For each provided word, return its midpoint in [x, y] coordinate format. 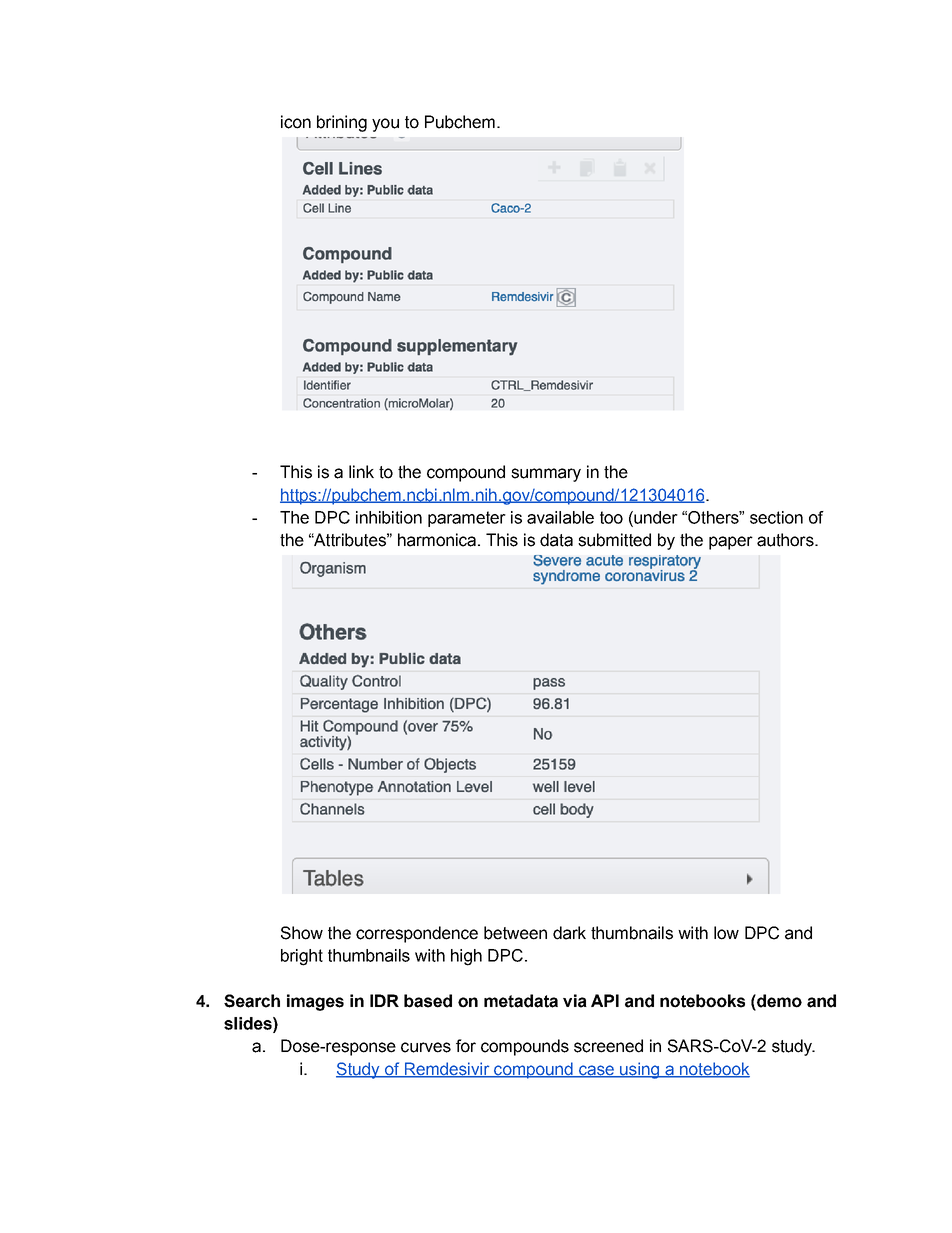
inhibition [389, 517]
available [560, 517]
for [466, 1046]
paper [731, 543]
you [385, 125]
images [315, 1002]
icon [296, 122]
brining [342, 123]
